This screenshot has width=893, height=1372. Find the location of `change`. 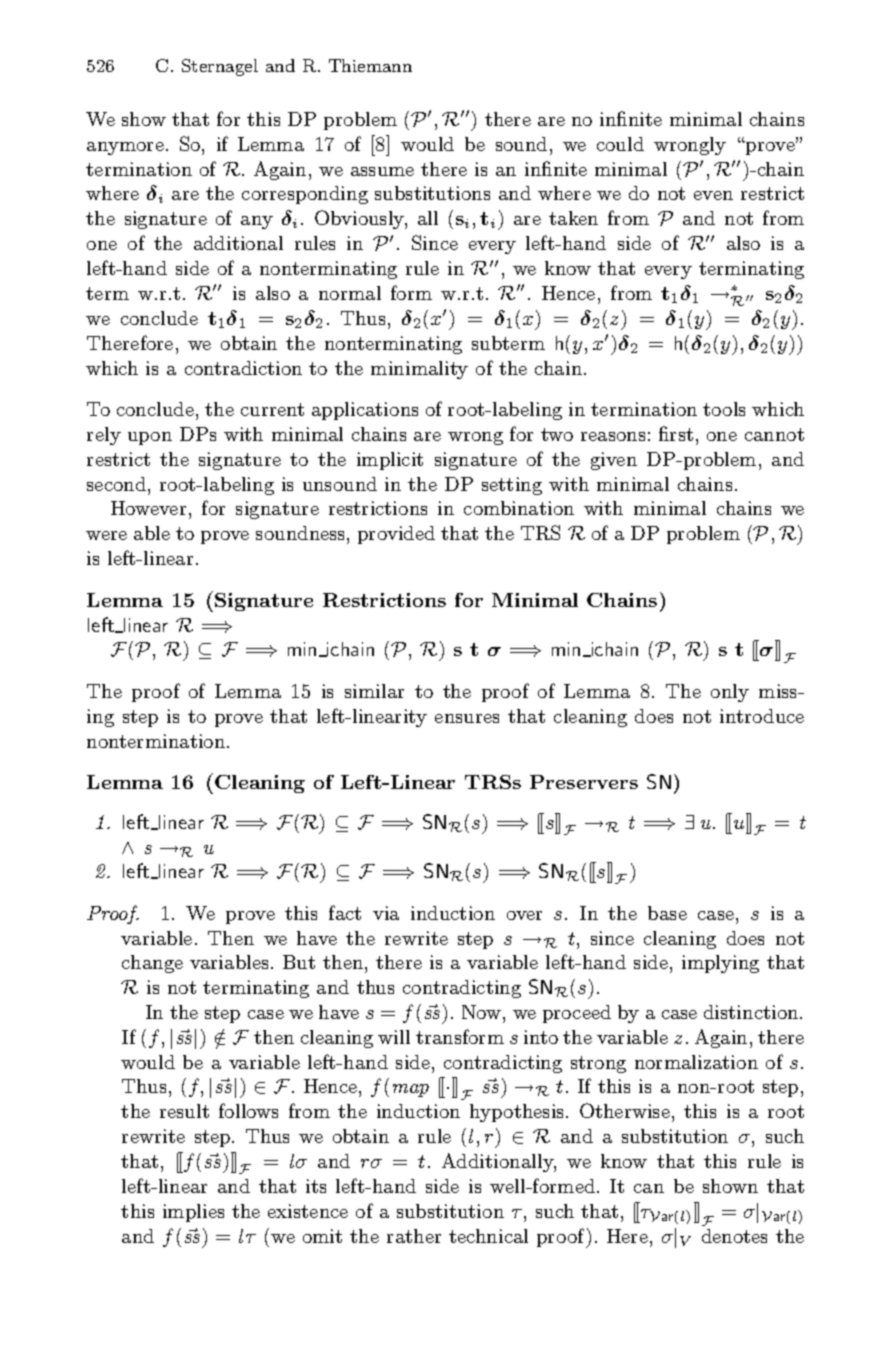

change is located at coordinates (152, 964).
